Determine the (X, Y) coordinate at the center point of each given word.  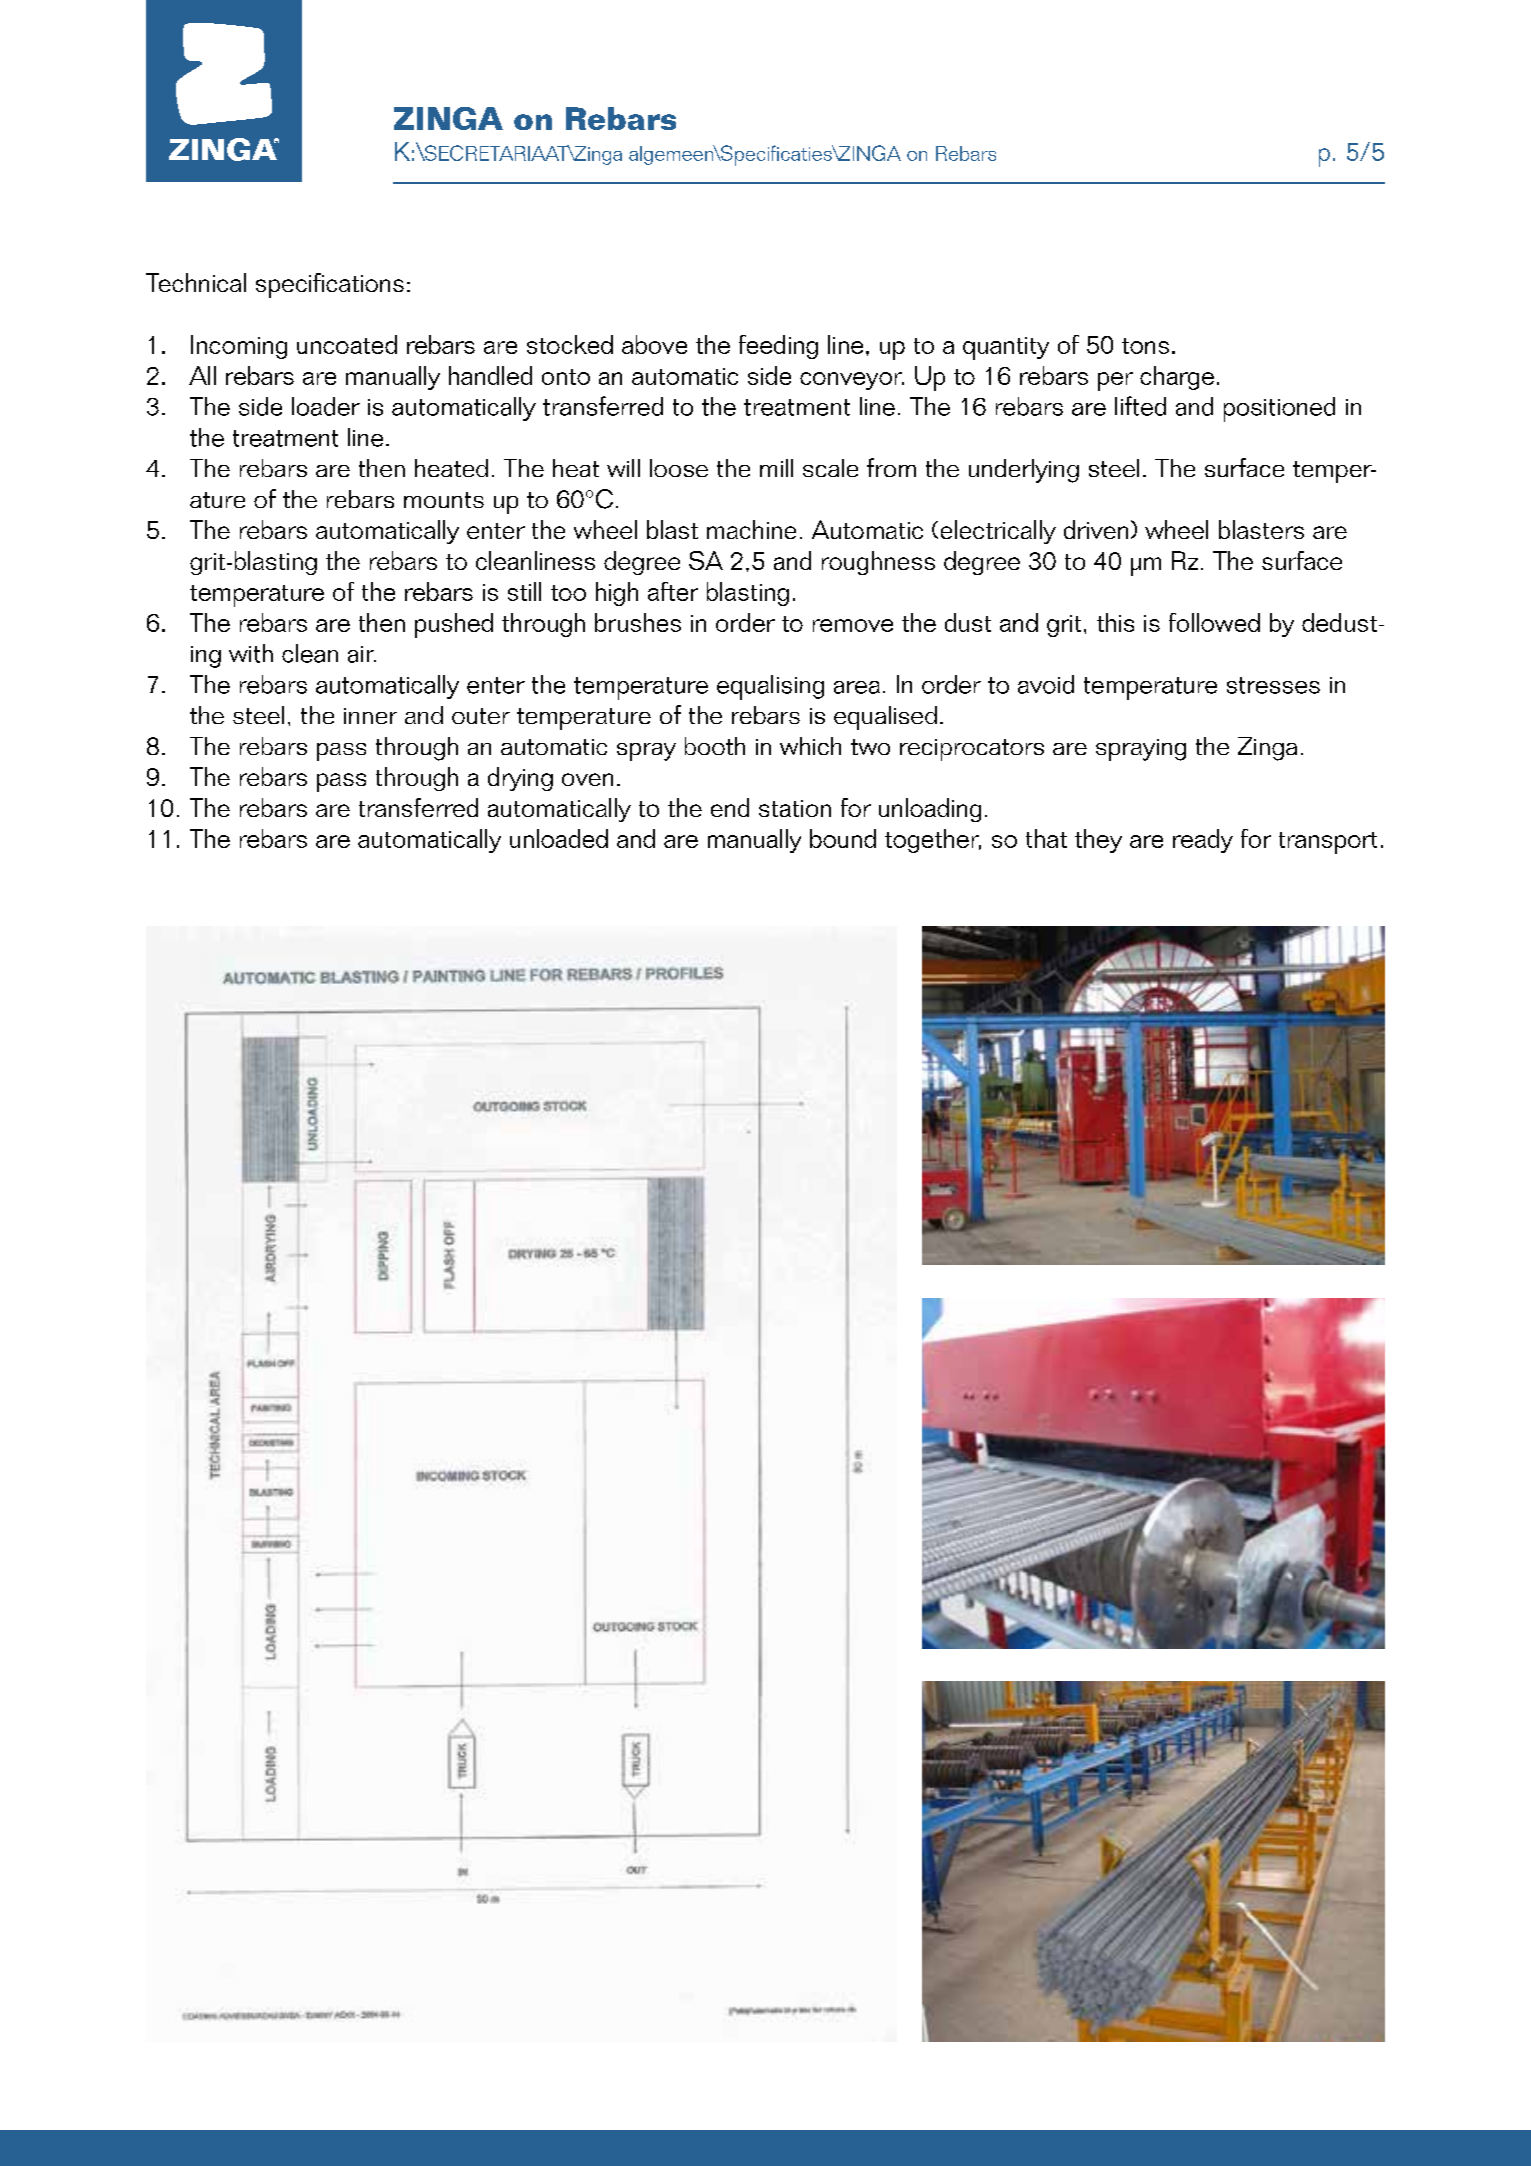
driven (1096, 529)
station (795, 808)
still (524, 591)
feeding (778, 347)
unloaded (559, 838)
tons (1145, 346)
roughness (878, 563)
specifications (330, 285)
